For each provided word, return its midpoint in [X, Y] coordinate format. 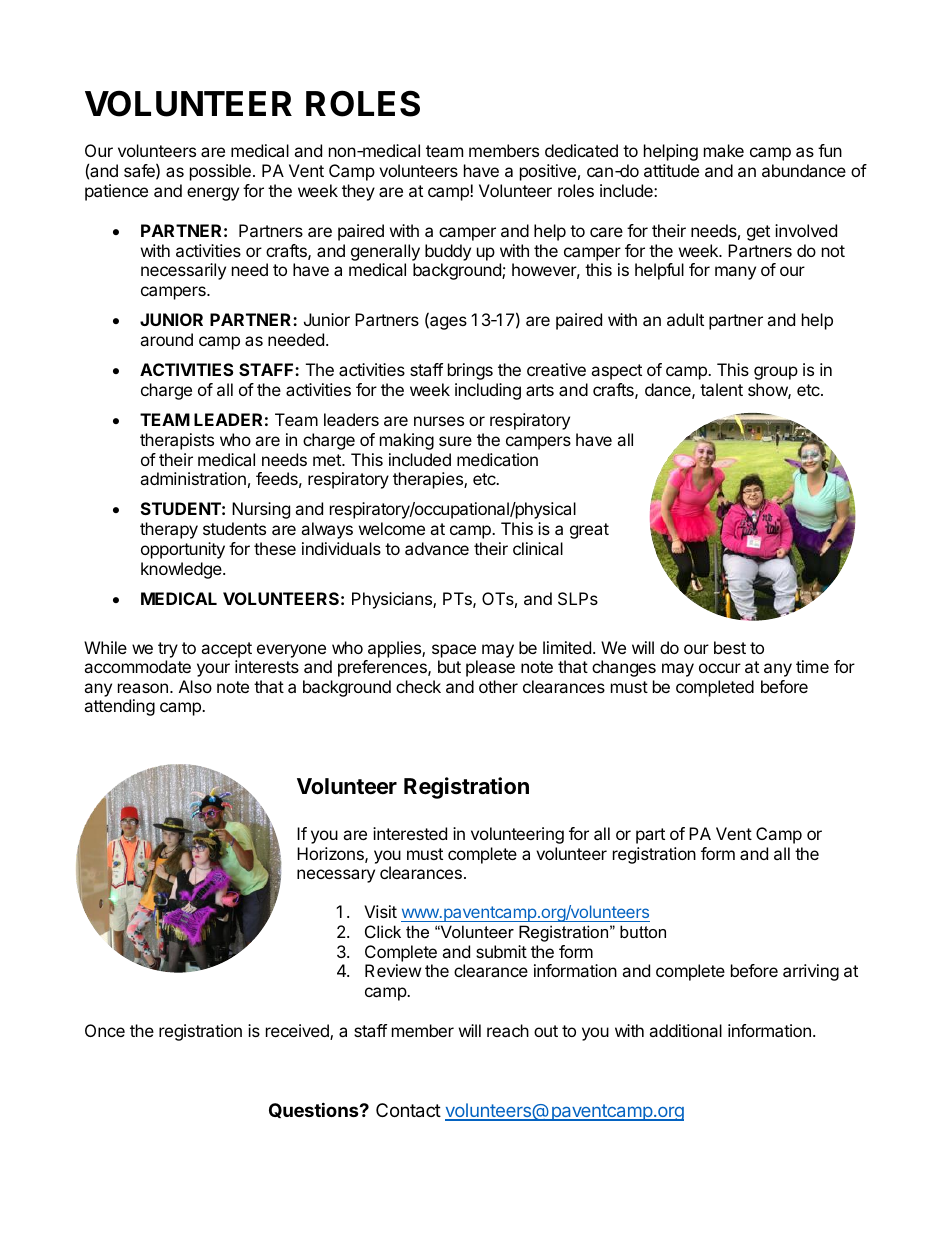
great [589, 531]
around [166, 339]
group [776, 373]
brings [470, 371]
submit [501, 951]
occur [720, 668]
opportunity [183, 550]
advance [437, 548]
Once [105, 1030]
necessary [336, 876]
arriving [811, 972]
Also [195, 686]
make [724, 150]
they [358, 192]
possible [220, 172]
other [498, 686]
